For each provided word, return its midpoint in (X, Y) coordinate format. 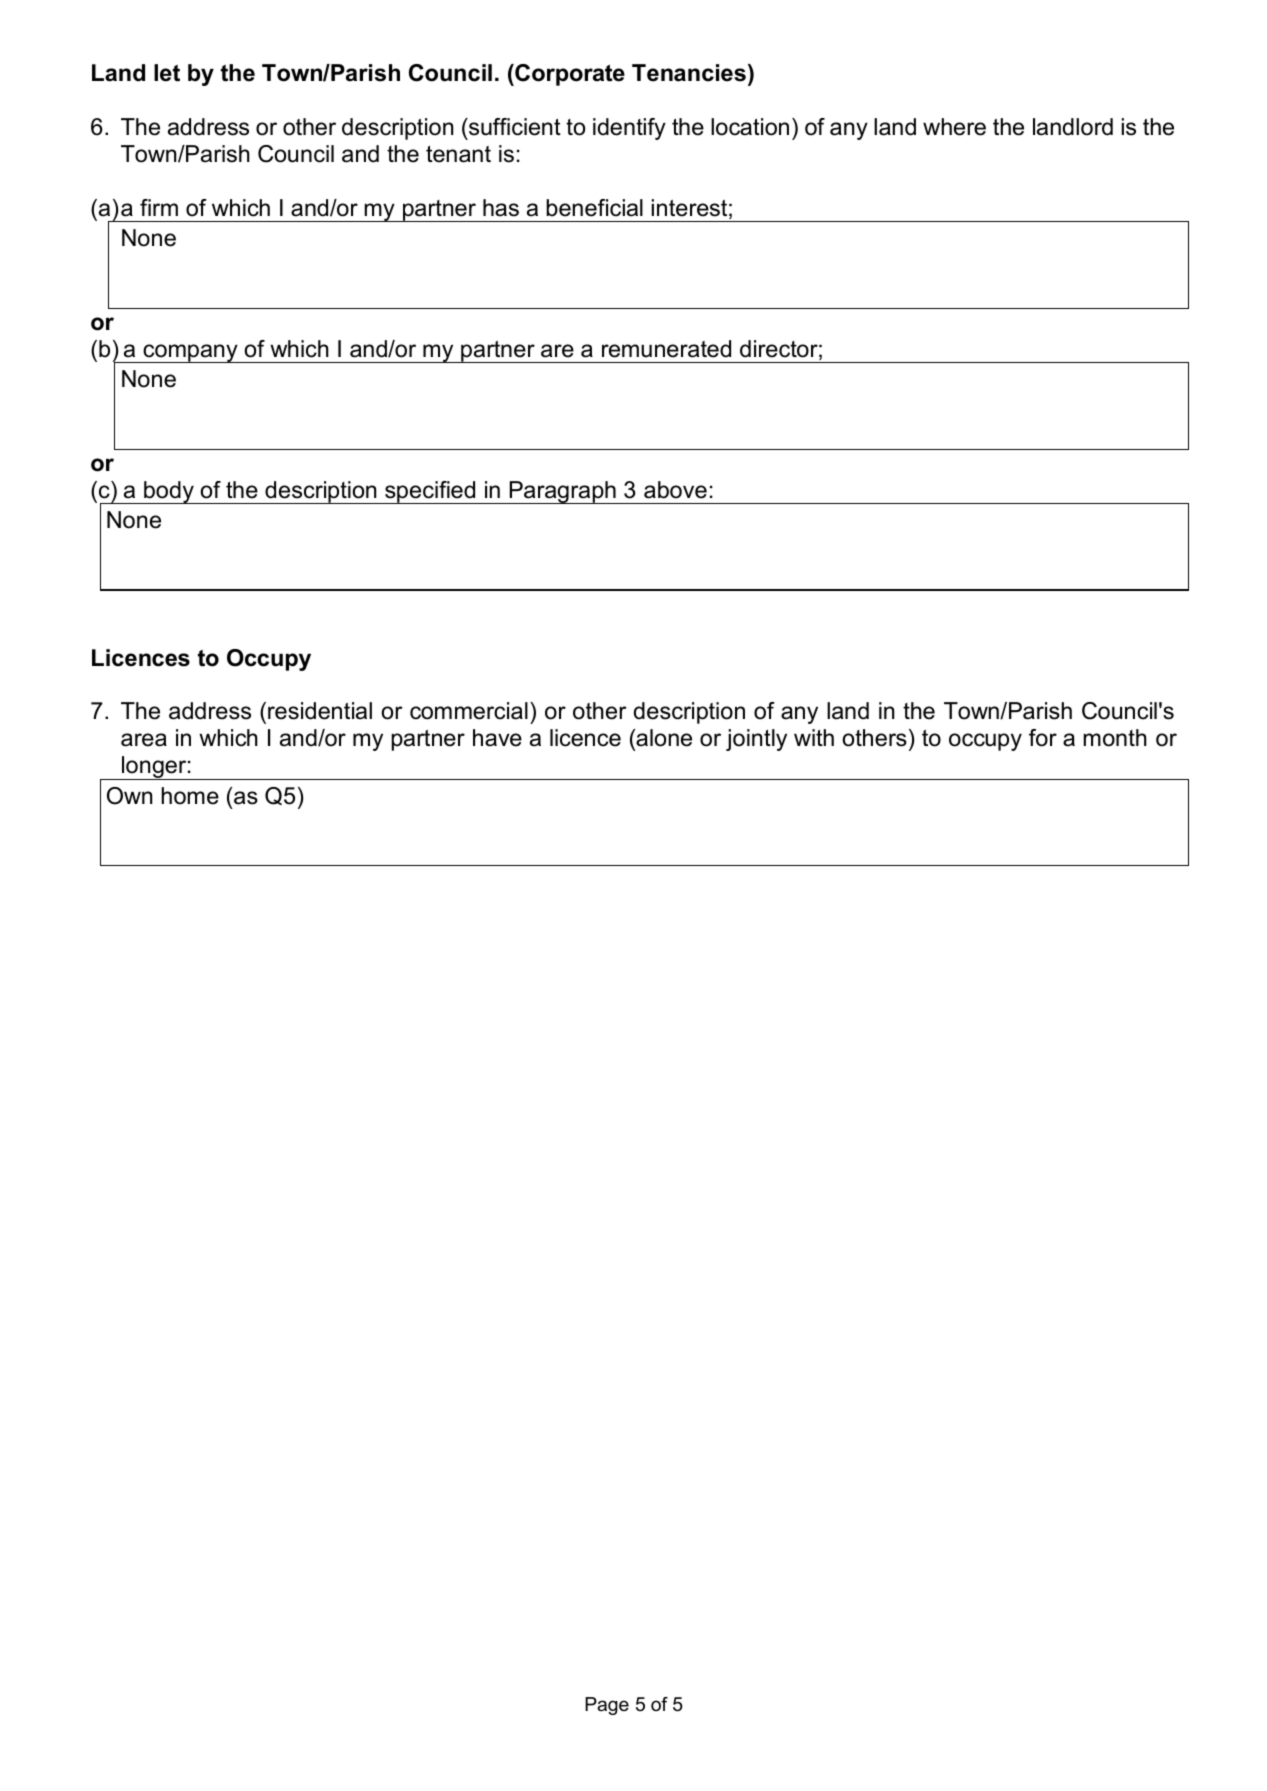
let (167, 73)
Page (607, 1706)
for (1043, 738)
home (190, 796)
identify (629, 129)
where (954, 127)
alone (663, 739)
